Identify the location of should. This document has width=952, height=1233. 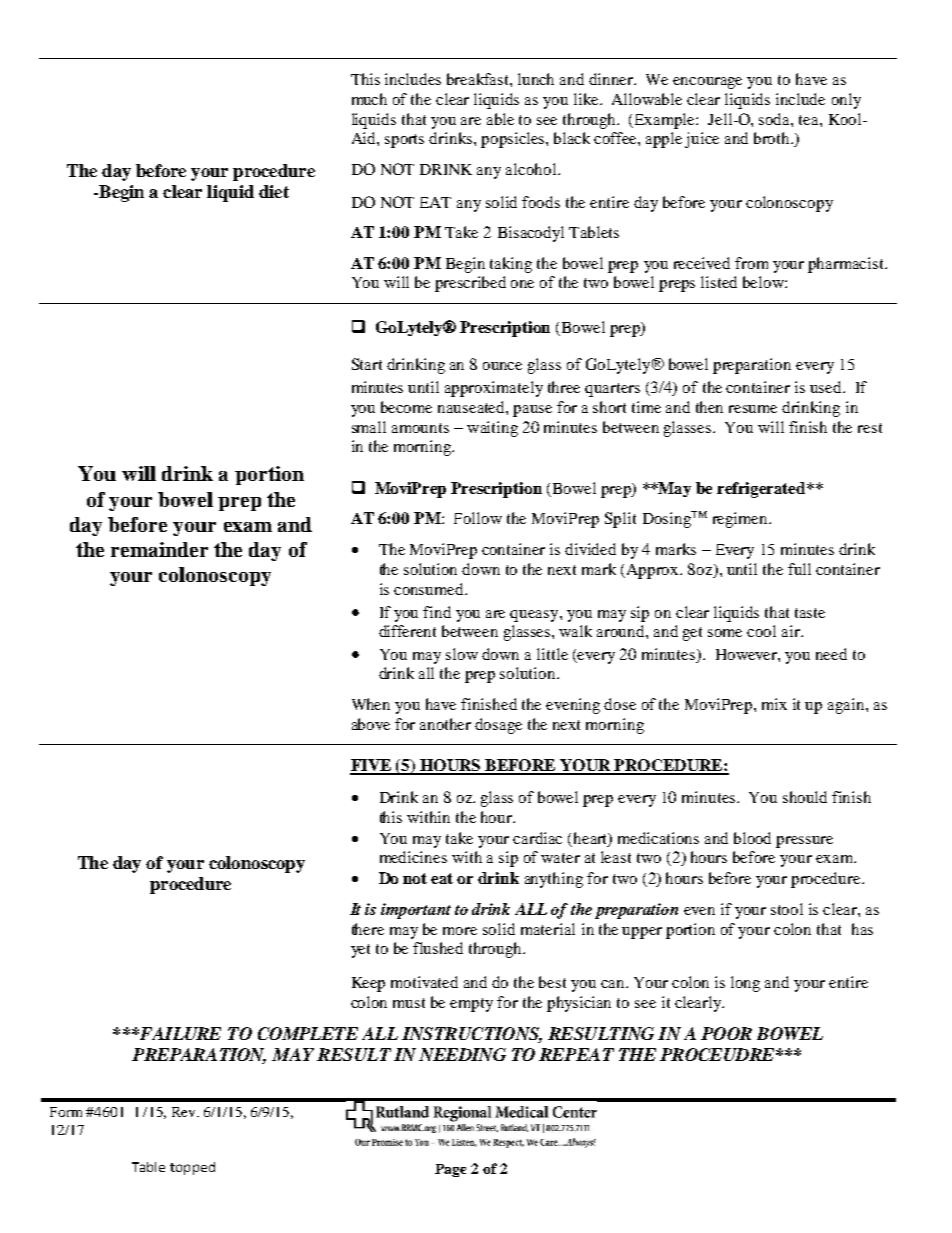
(805, 797).
